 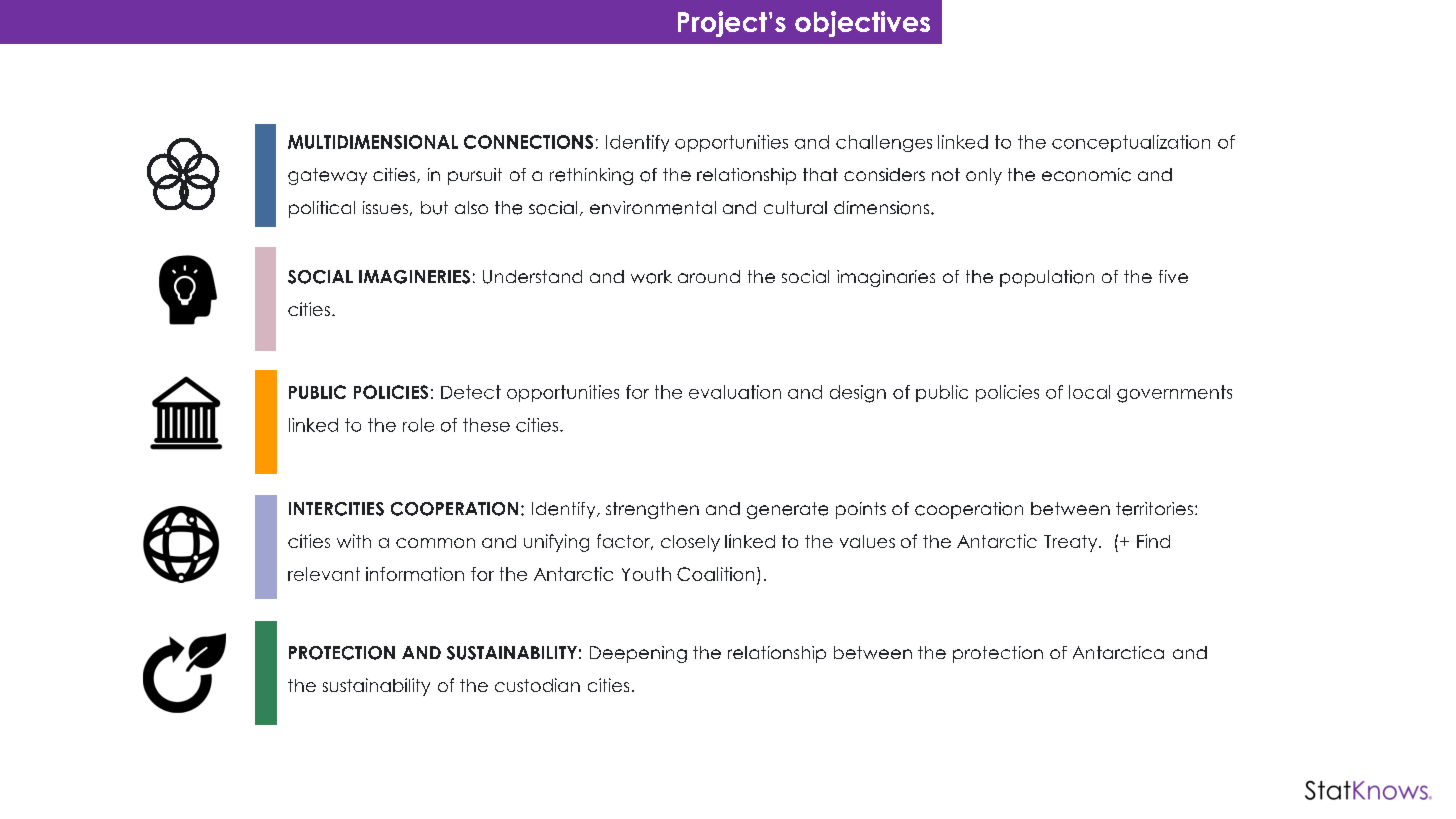 I want to click on Treaty, so click(x=1072, y=543).
